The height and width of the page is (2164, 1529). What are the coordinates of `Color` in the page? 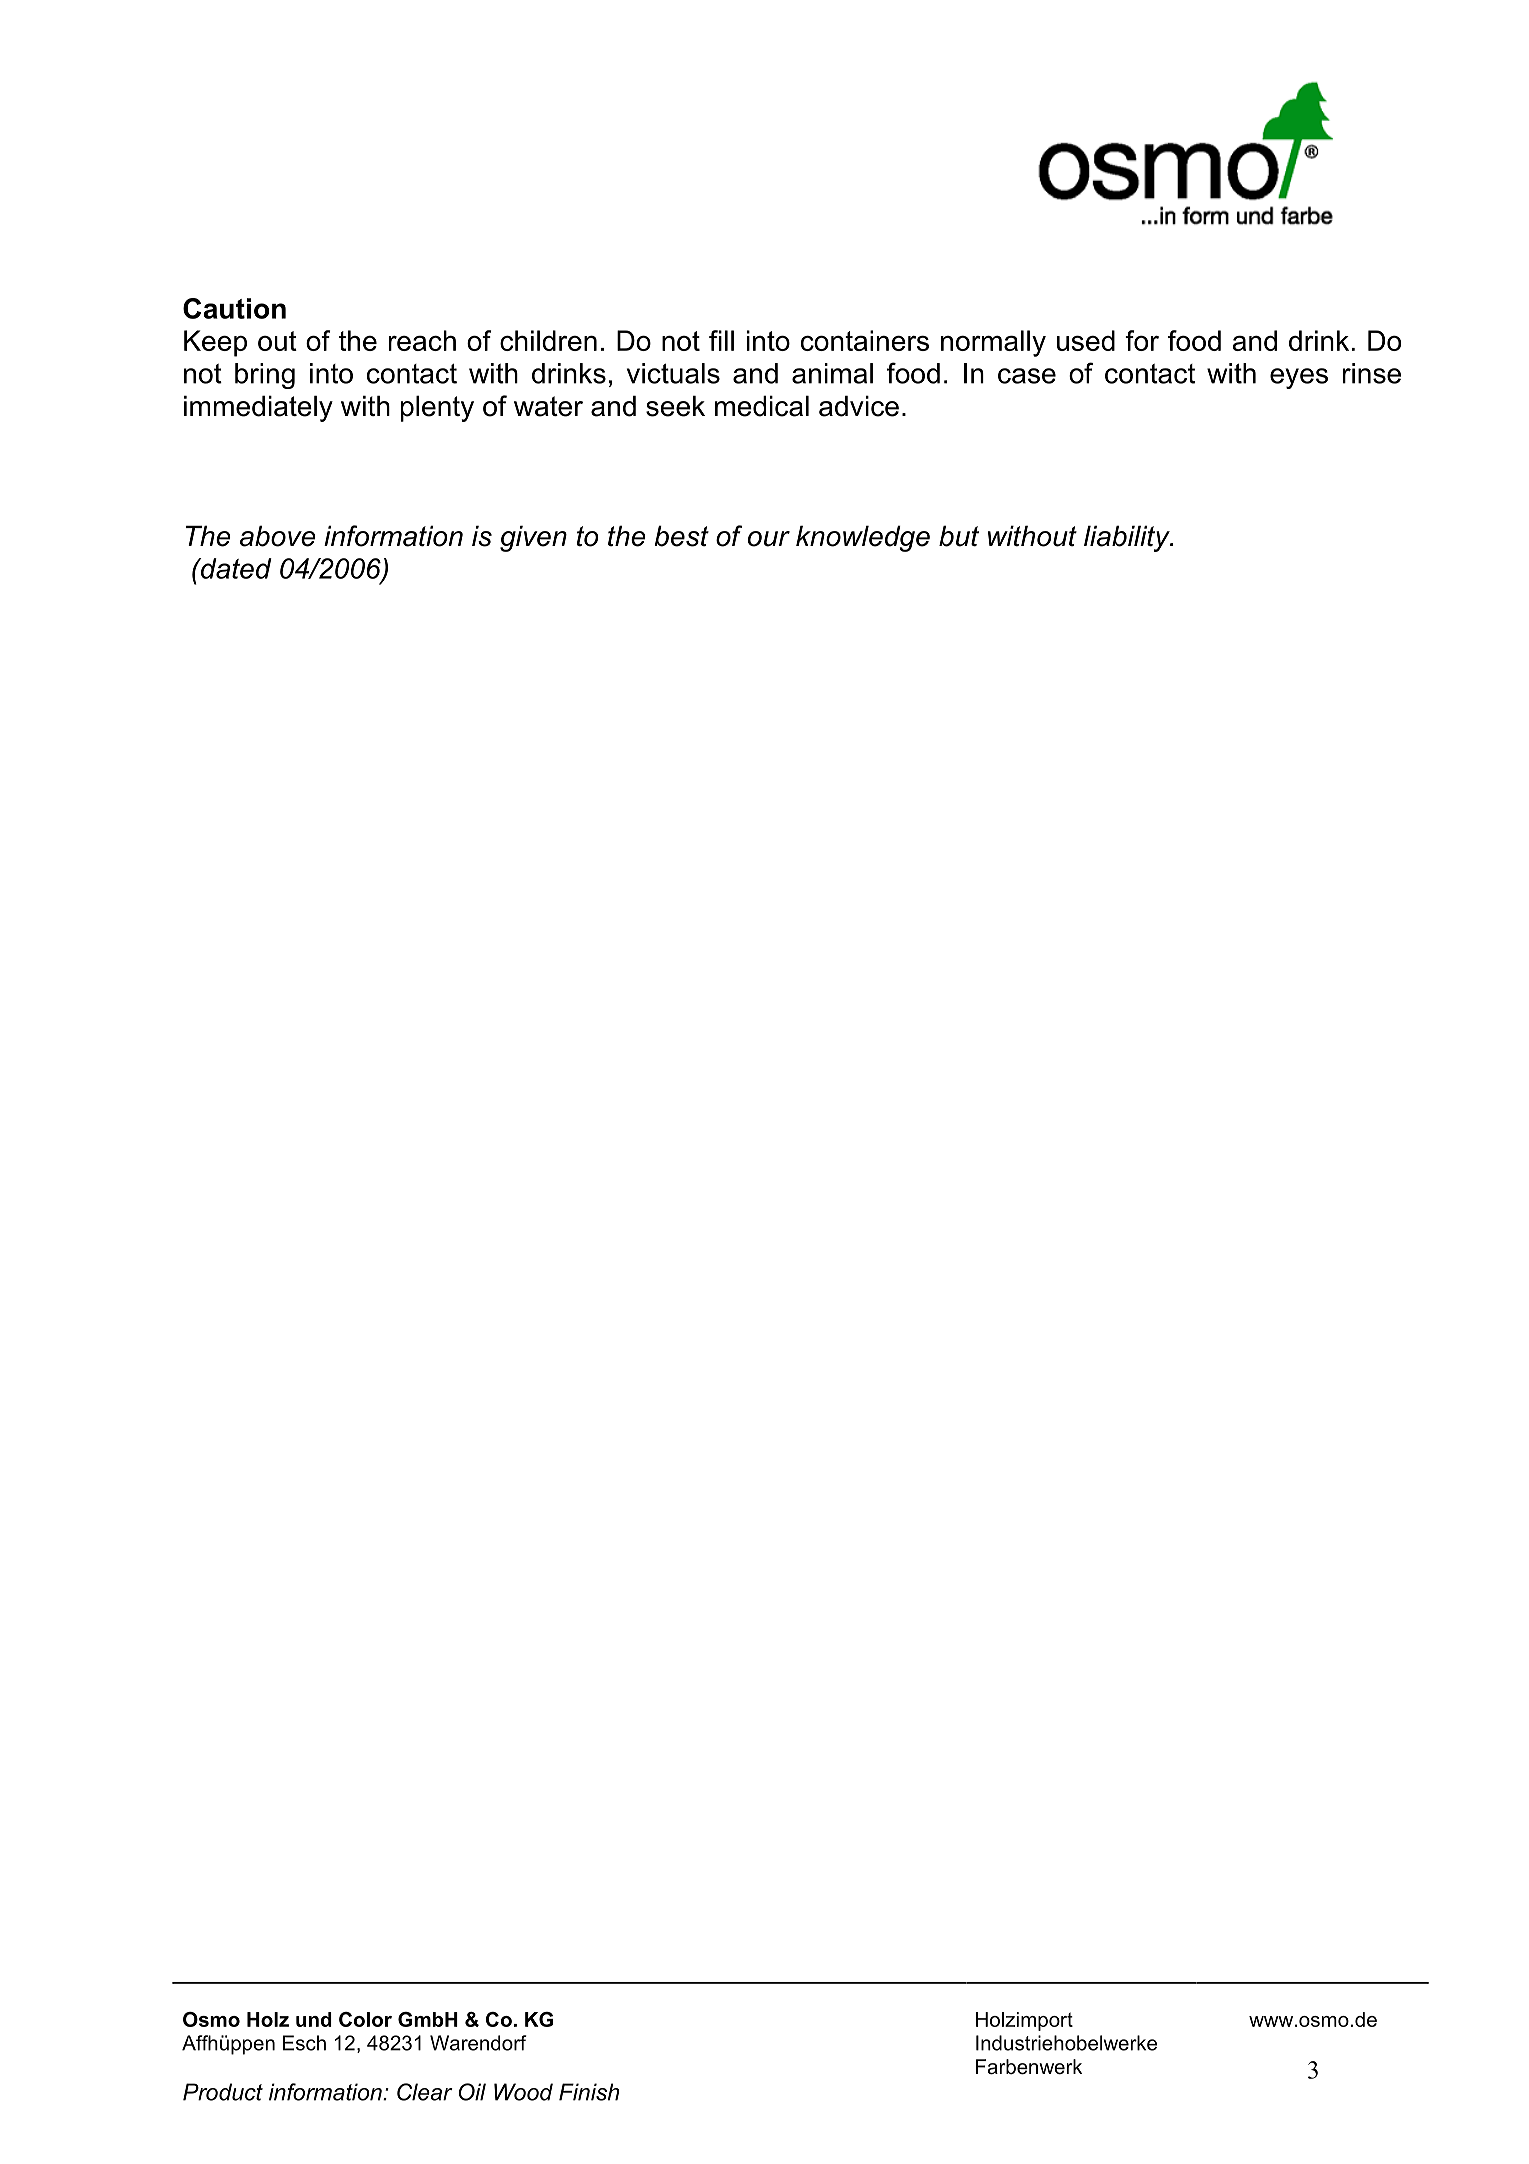 It's located at (365, 2019).
